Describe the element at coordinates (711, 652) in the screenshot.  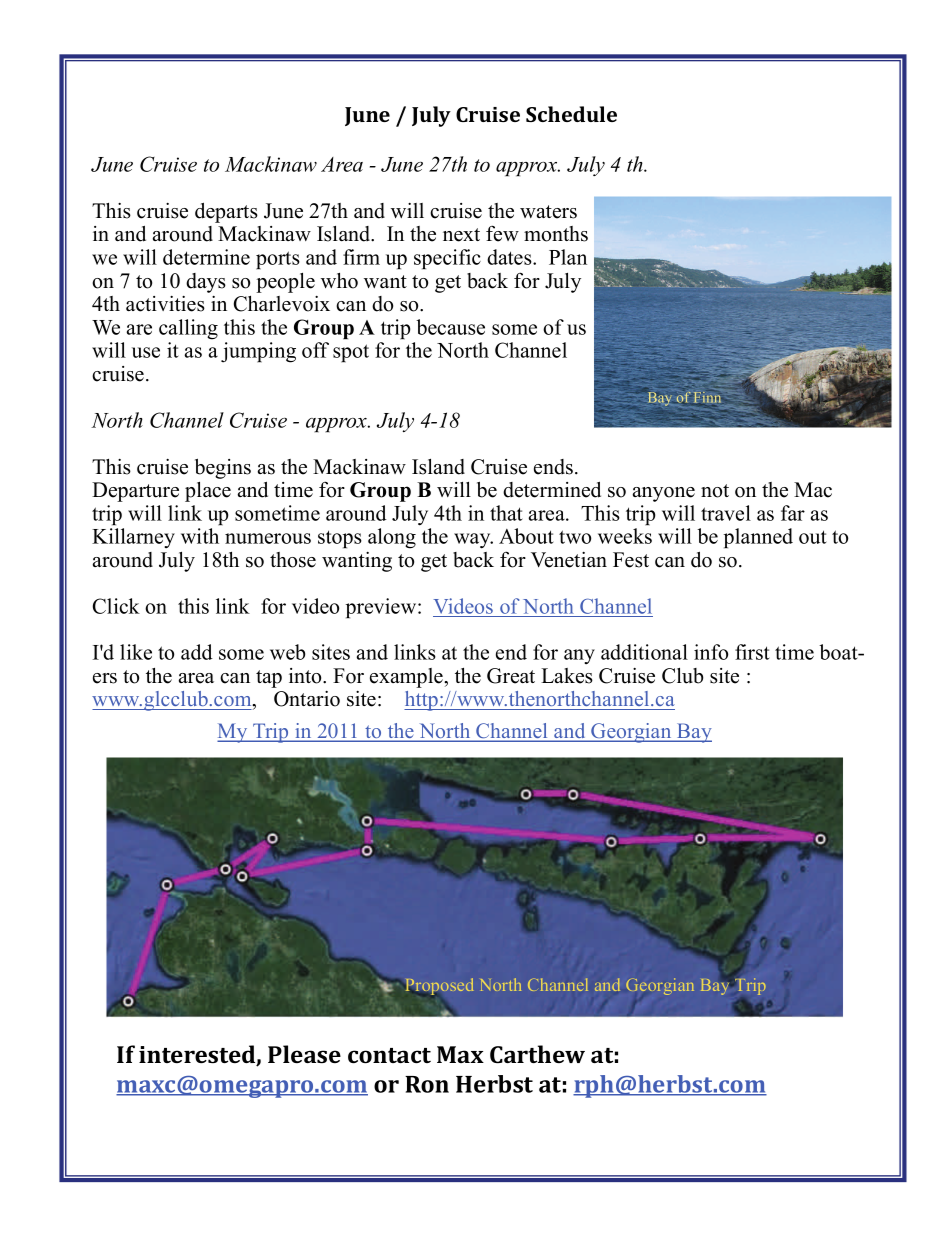
I see `info` at that location.
